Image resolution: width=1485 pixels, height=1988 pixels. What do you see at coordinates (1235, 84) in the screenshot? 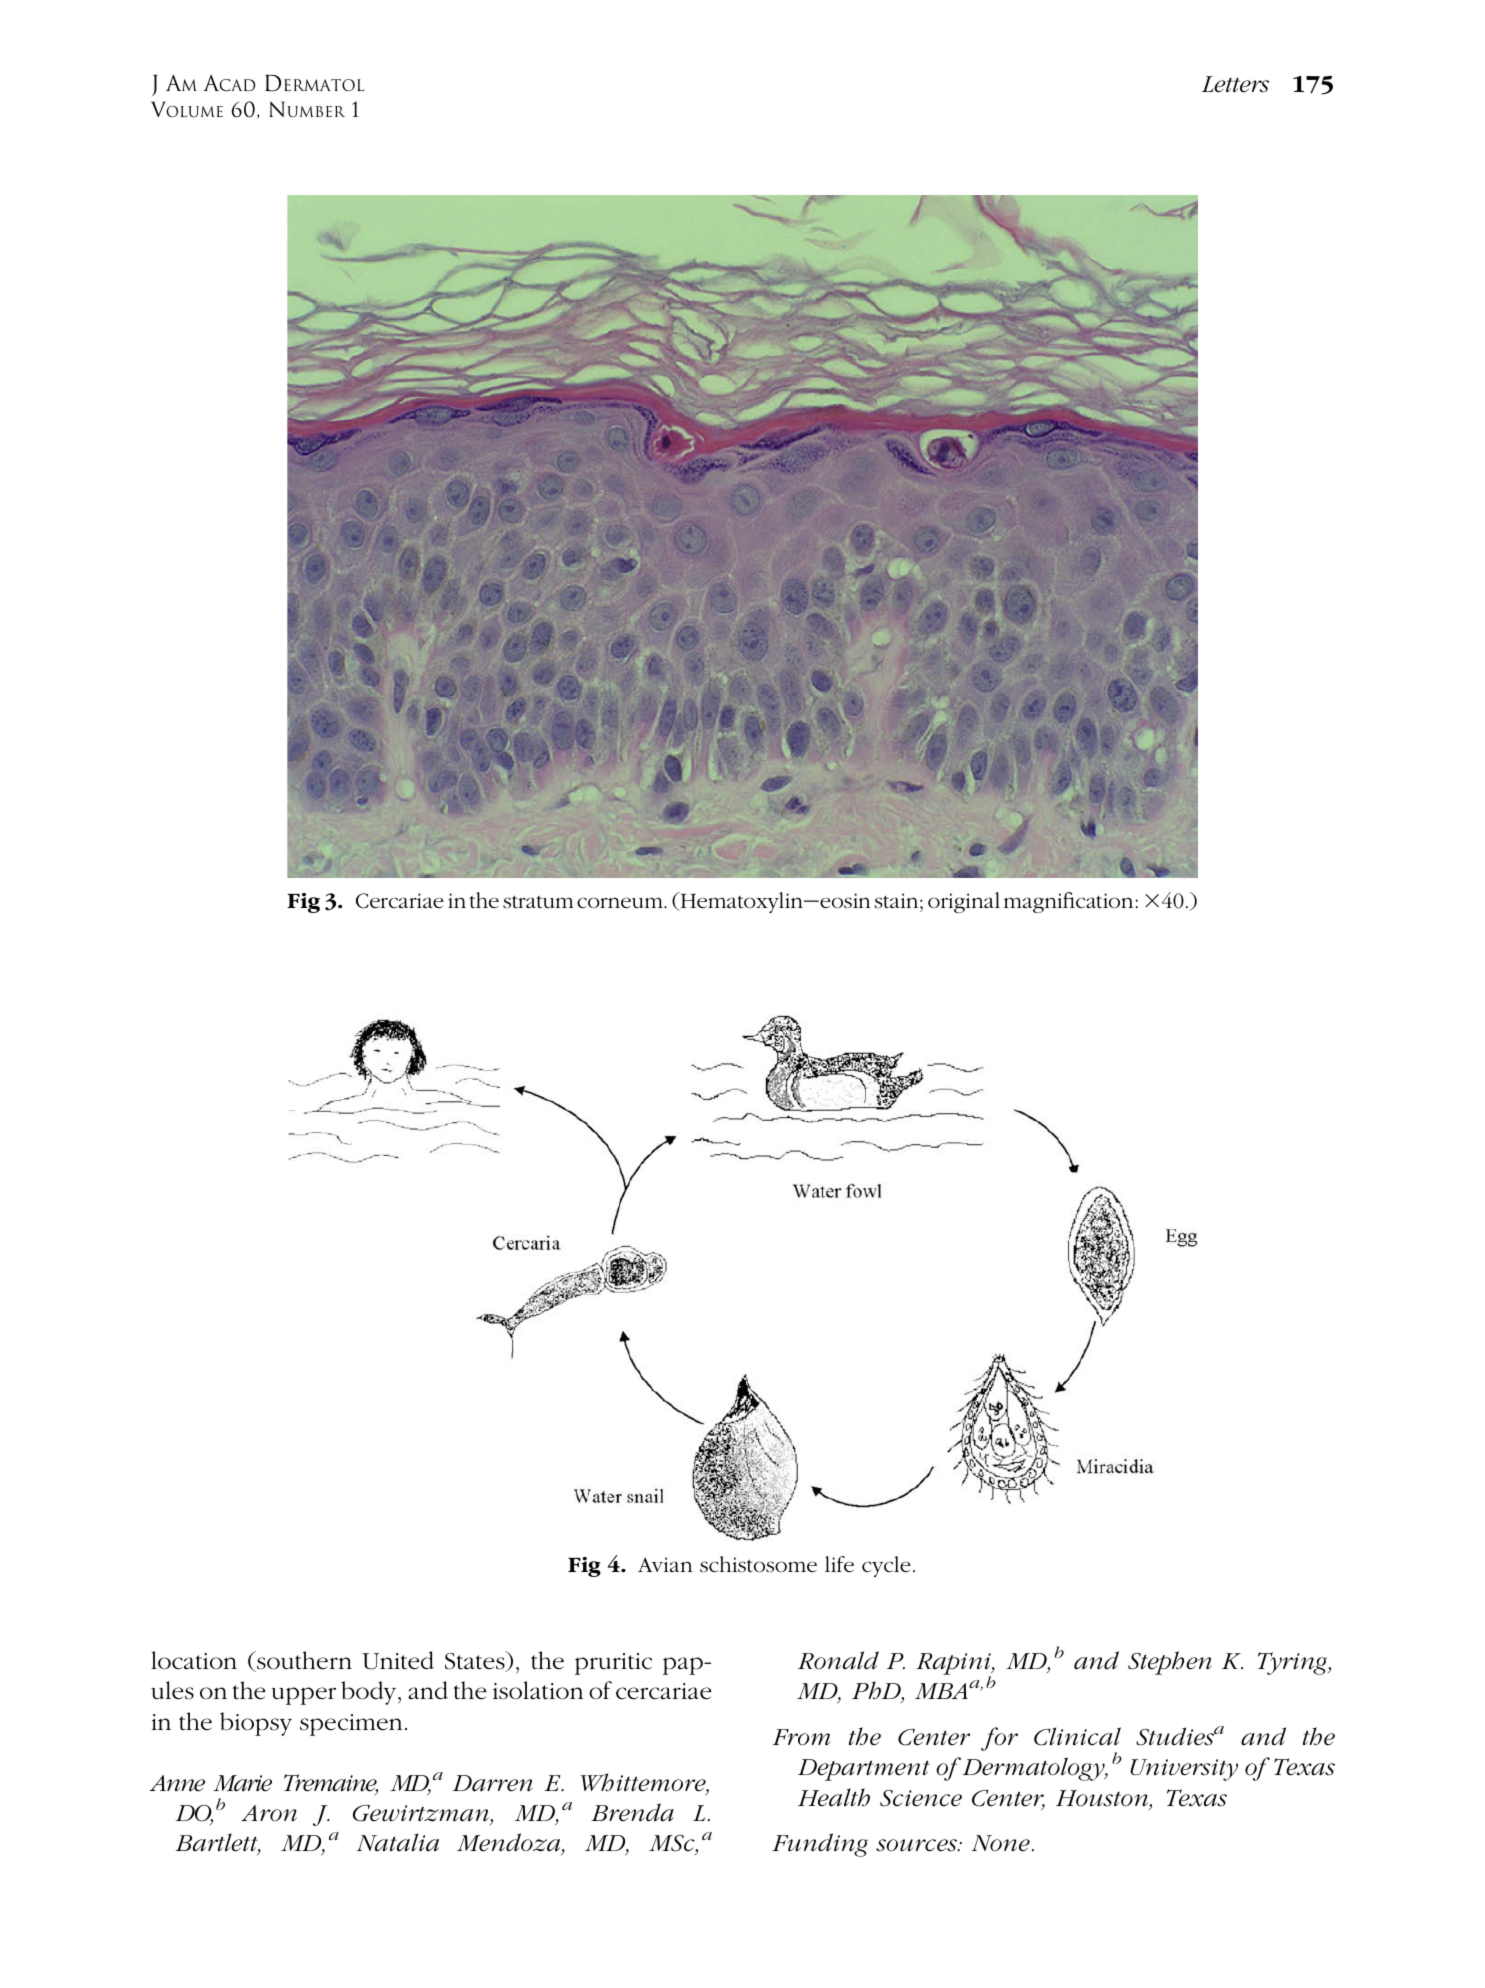
I see `Letters` at bounding box center [1235, 84].
